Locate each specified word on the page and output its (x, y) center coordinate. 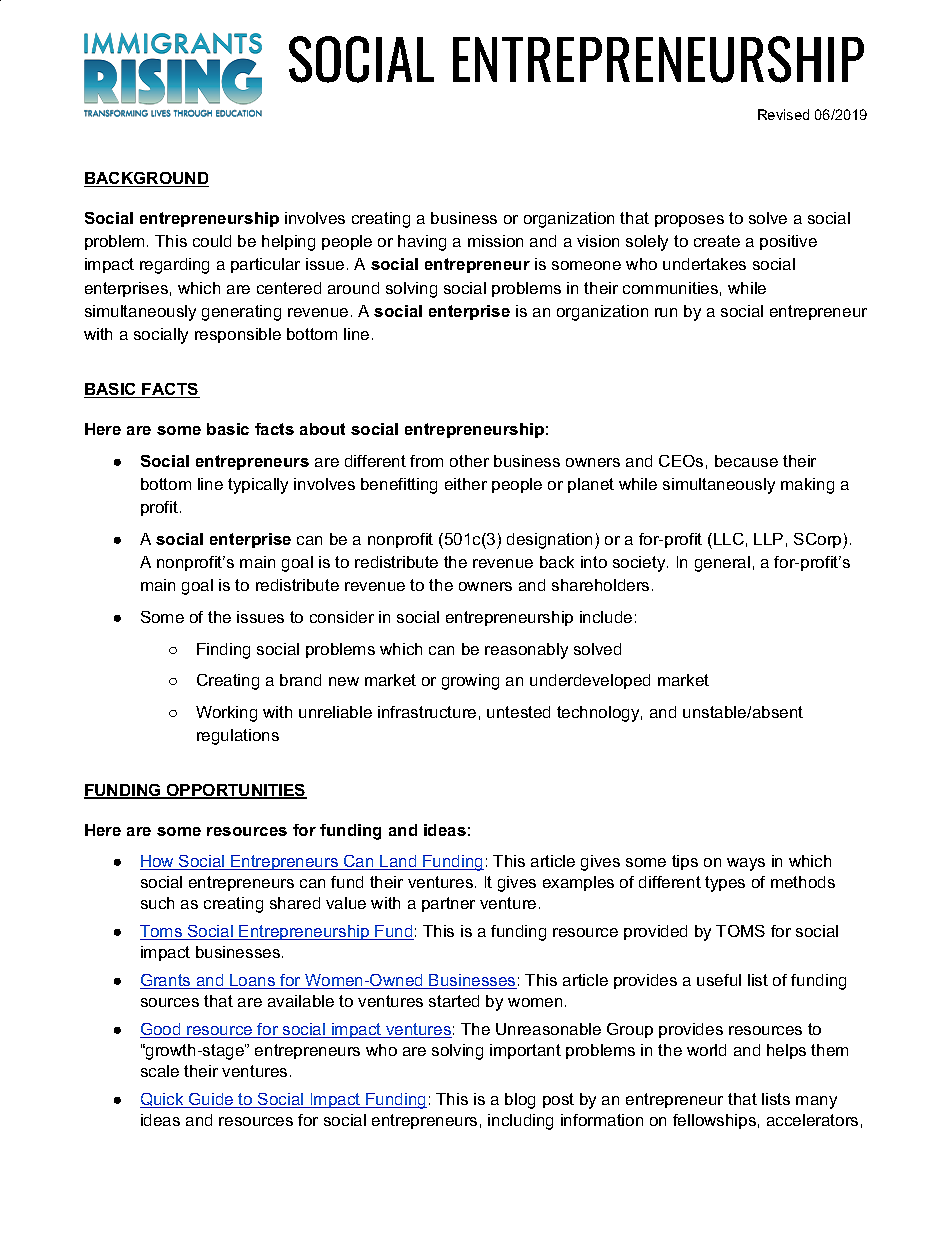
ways (746, 864)
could (212, 241)
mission (495, 241)
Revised (783, 114)
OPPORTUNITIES (236, 791)
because (746, 461)
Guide (211, 1100)
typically (258, 486)
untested (518, 712)
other (469, 461)
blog (520, 1101)
